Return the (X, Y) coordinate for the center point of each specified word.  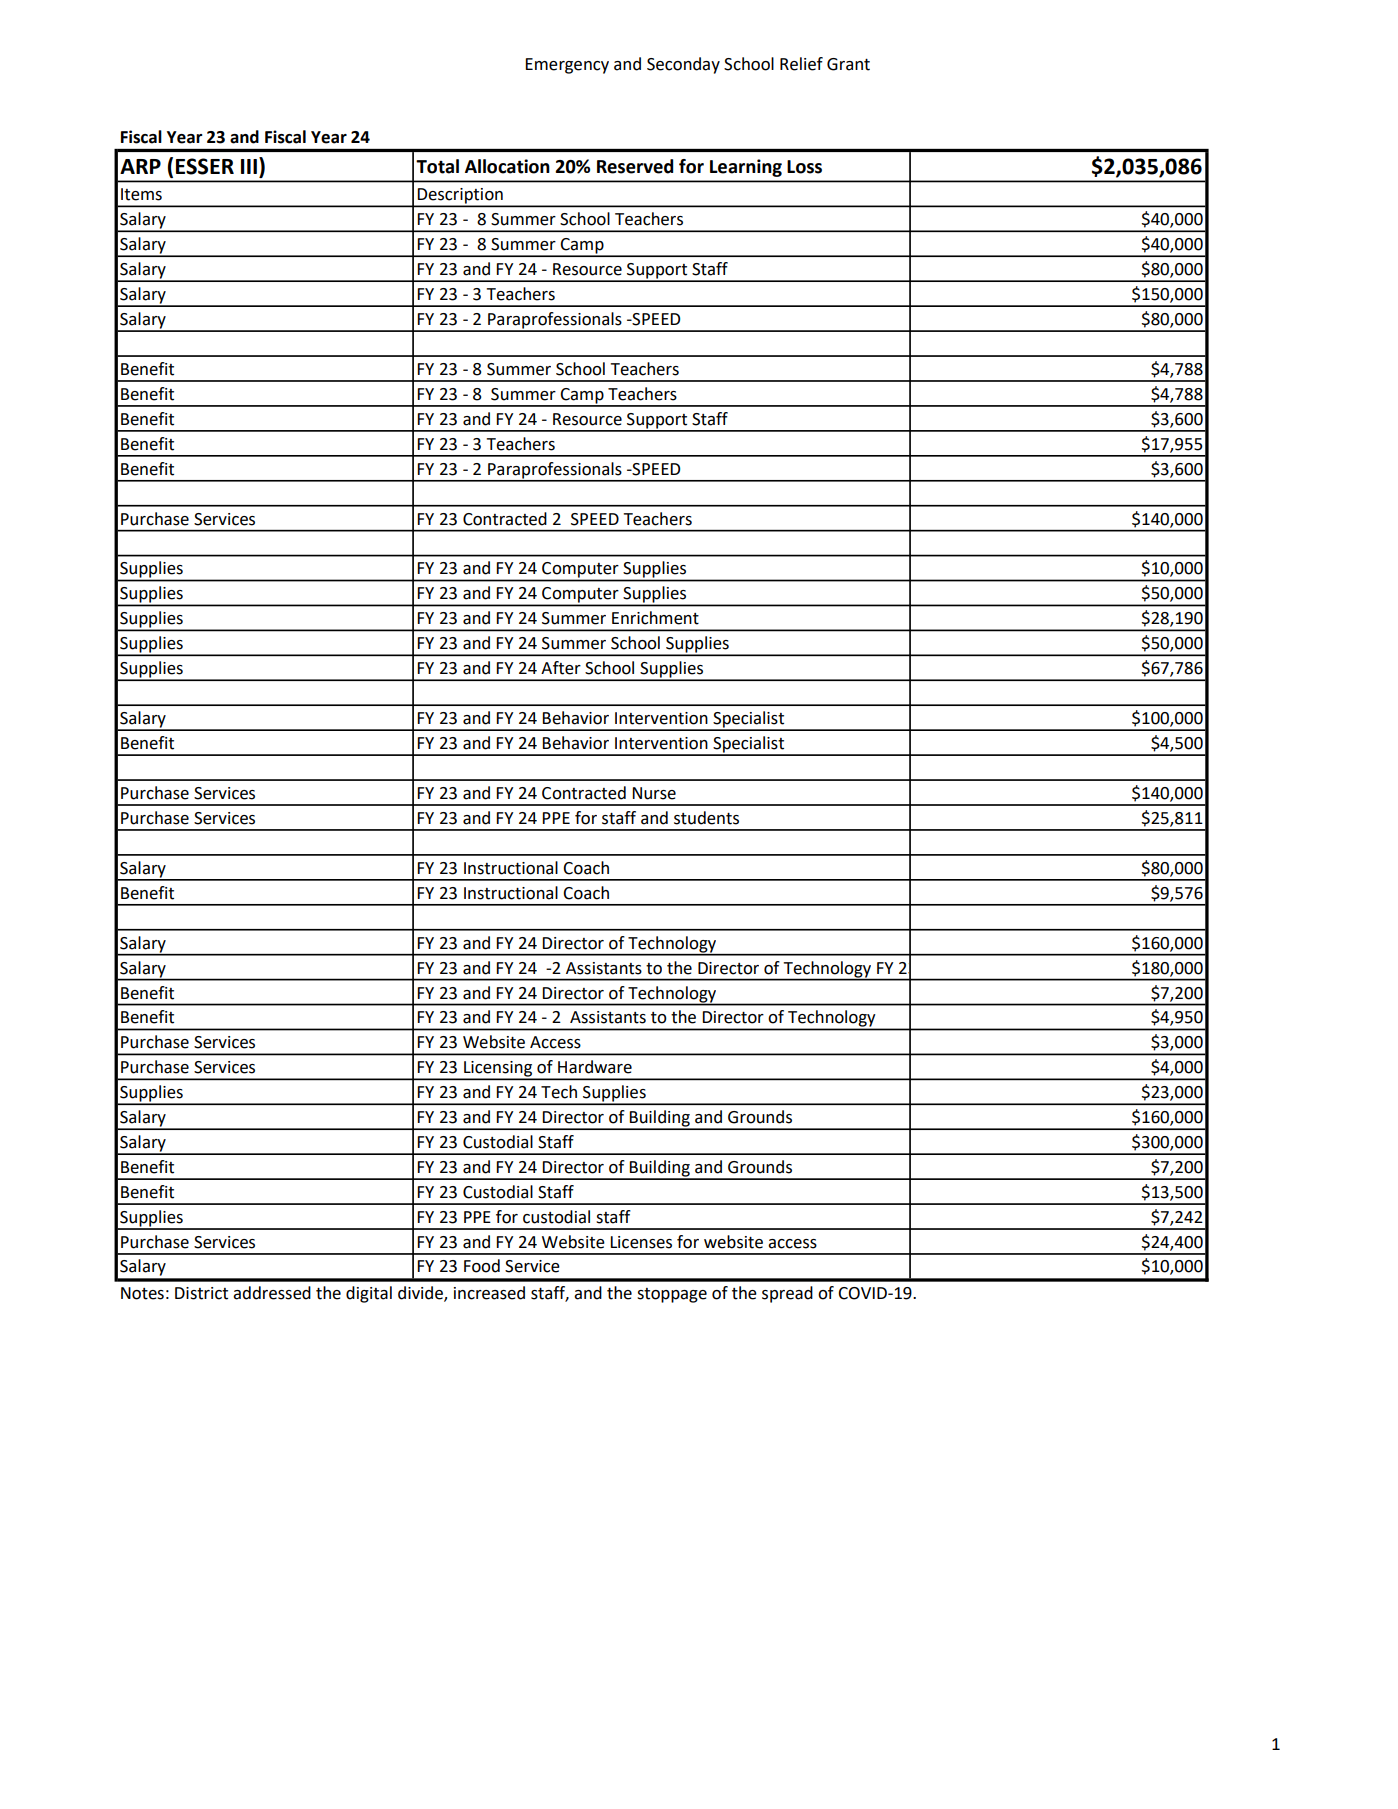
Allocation (507, 166)
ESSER (205, 166)
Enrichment (655, 618)
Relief (801, 64)
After (561, 668)
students (706, 818)
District (201, 1293)
